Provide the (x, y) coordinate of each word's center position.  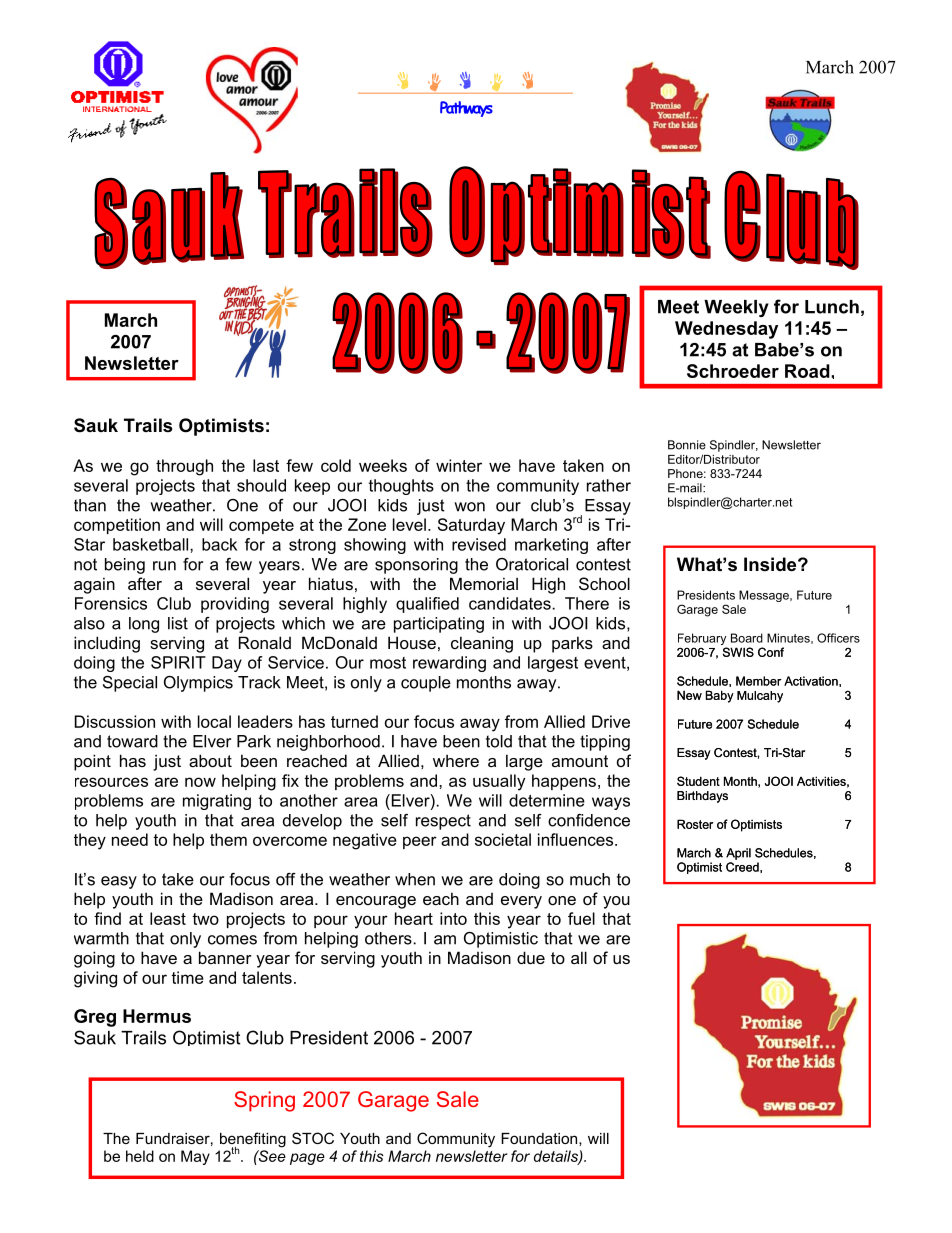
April (738, 854)
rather (609, 485)
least (168, 918)
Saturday (471, 526)
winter (459, 465)
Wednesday (726, 330)
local (214, 721)
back (219, 544)
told (499, 741)
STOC (313, 1138)
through (184, 467)
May (195, 1157)
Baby (720, 696)
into (453, 918)
